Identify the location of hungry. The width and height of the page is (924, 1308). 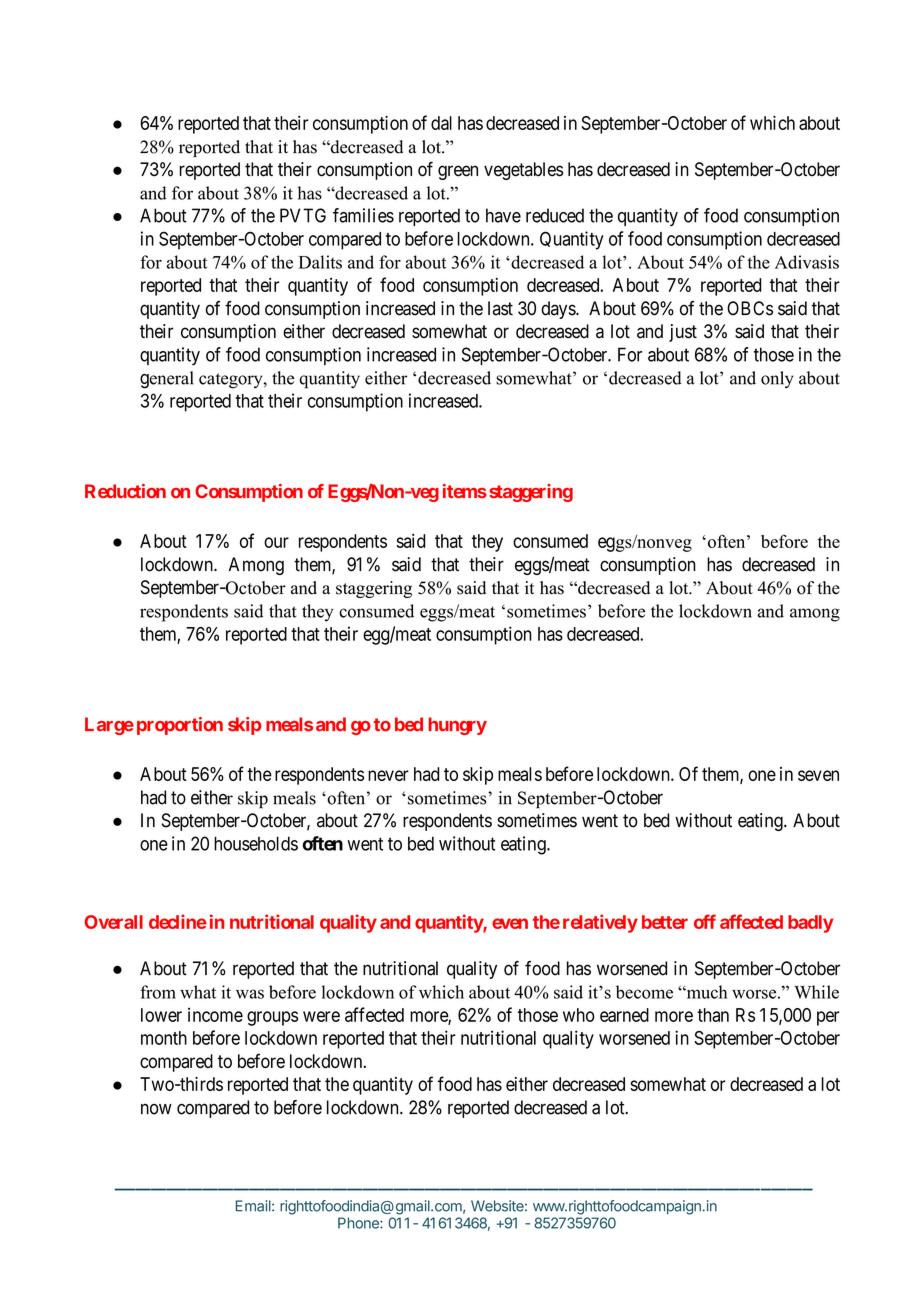
(457, 726).
